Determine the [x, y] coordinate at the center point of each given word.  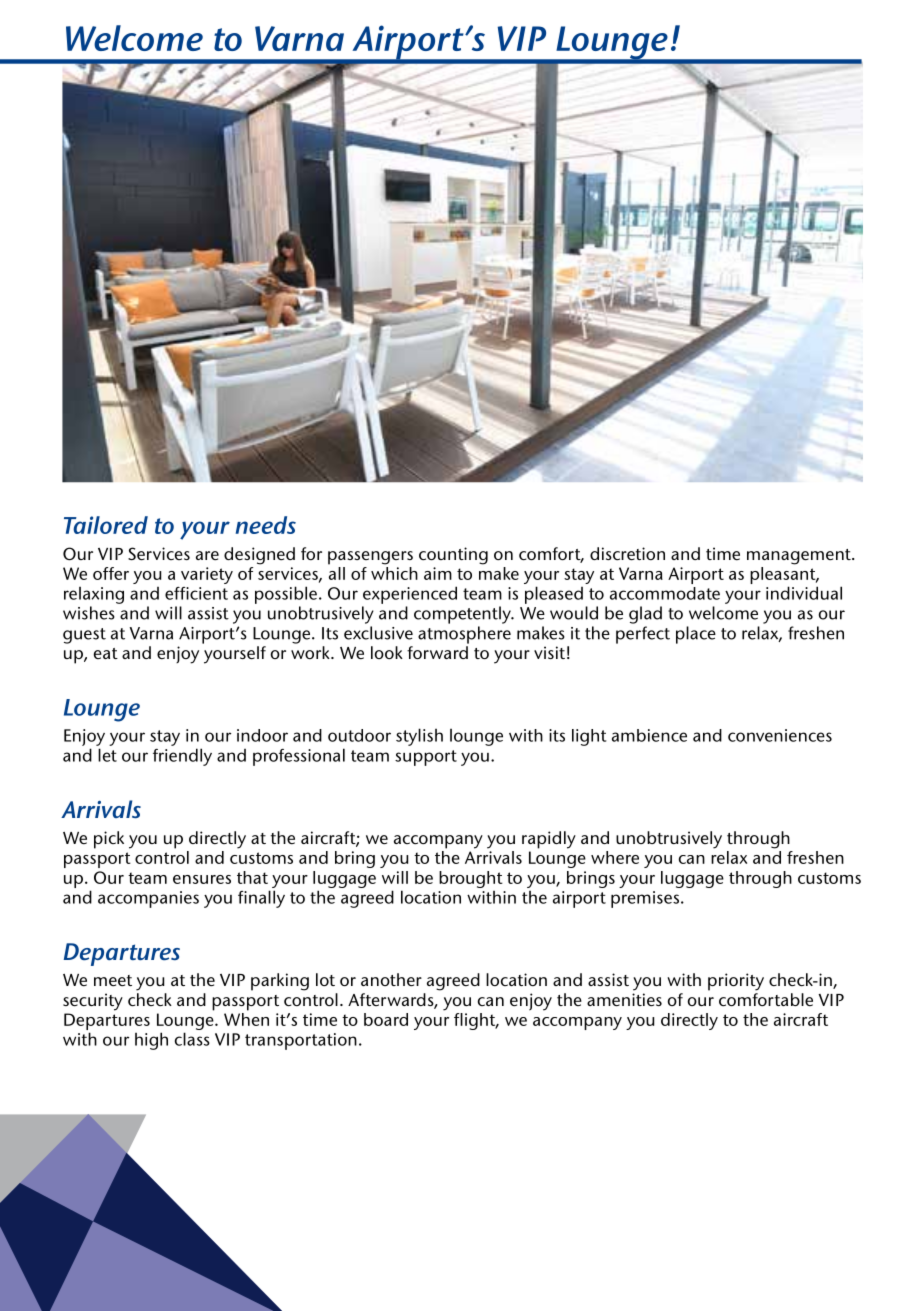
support [426, 758]
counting [453, 556]
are [207, 555]
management [800, 557]
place [696, 635]
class [192, 1039]
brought [471, 879]
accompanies [148, 899]
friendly [182, 757]
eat [106, 653]
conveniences [780, 735]
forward [437, 652]
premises [645, 899]
